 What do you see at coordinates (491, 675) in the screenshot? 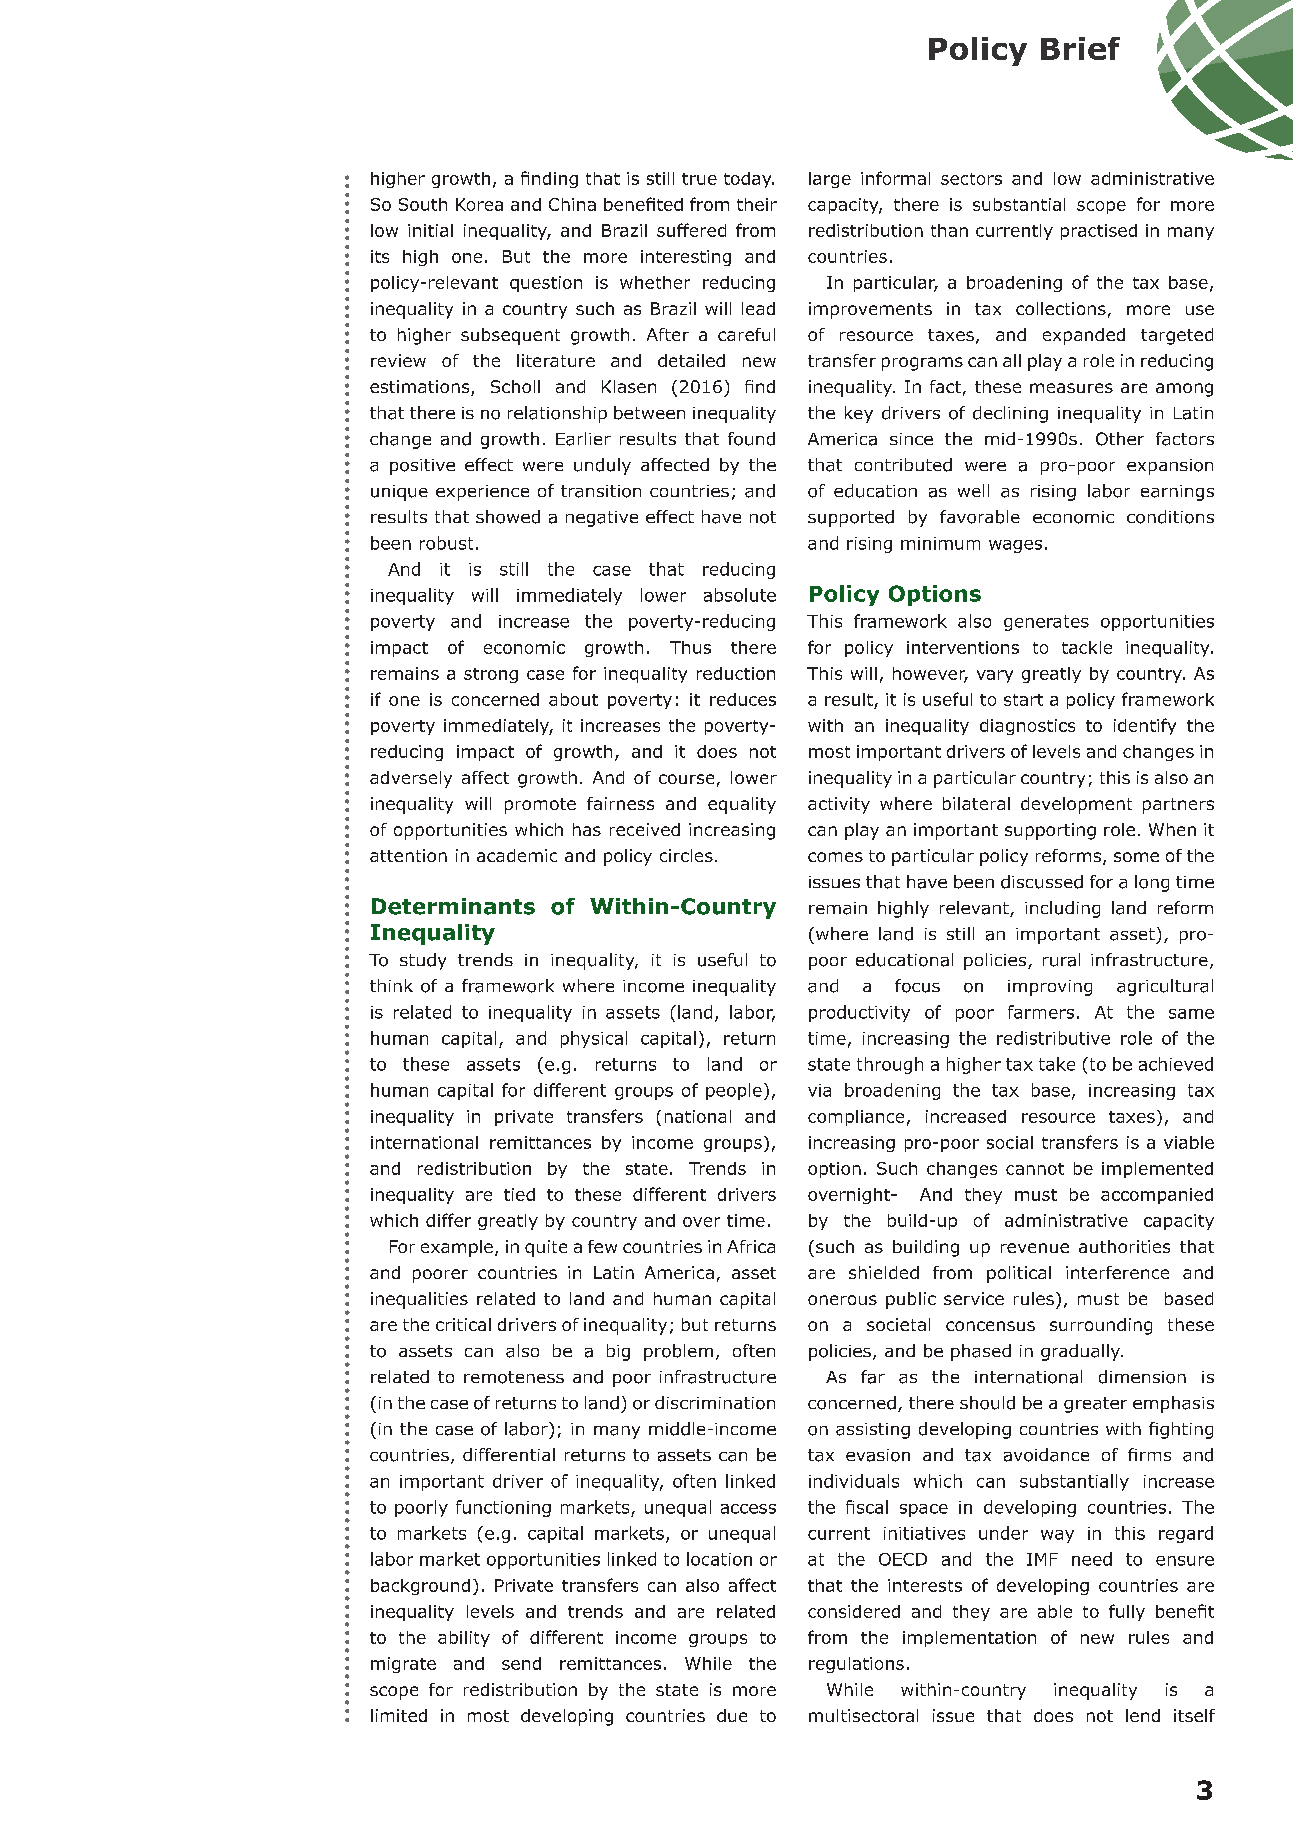
I see `strong` at bounding box center [491, 675].
